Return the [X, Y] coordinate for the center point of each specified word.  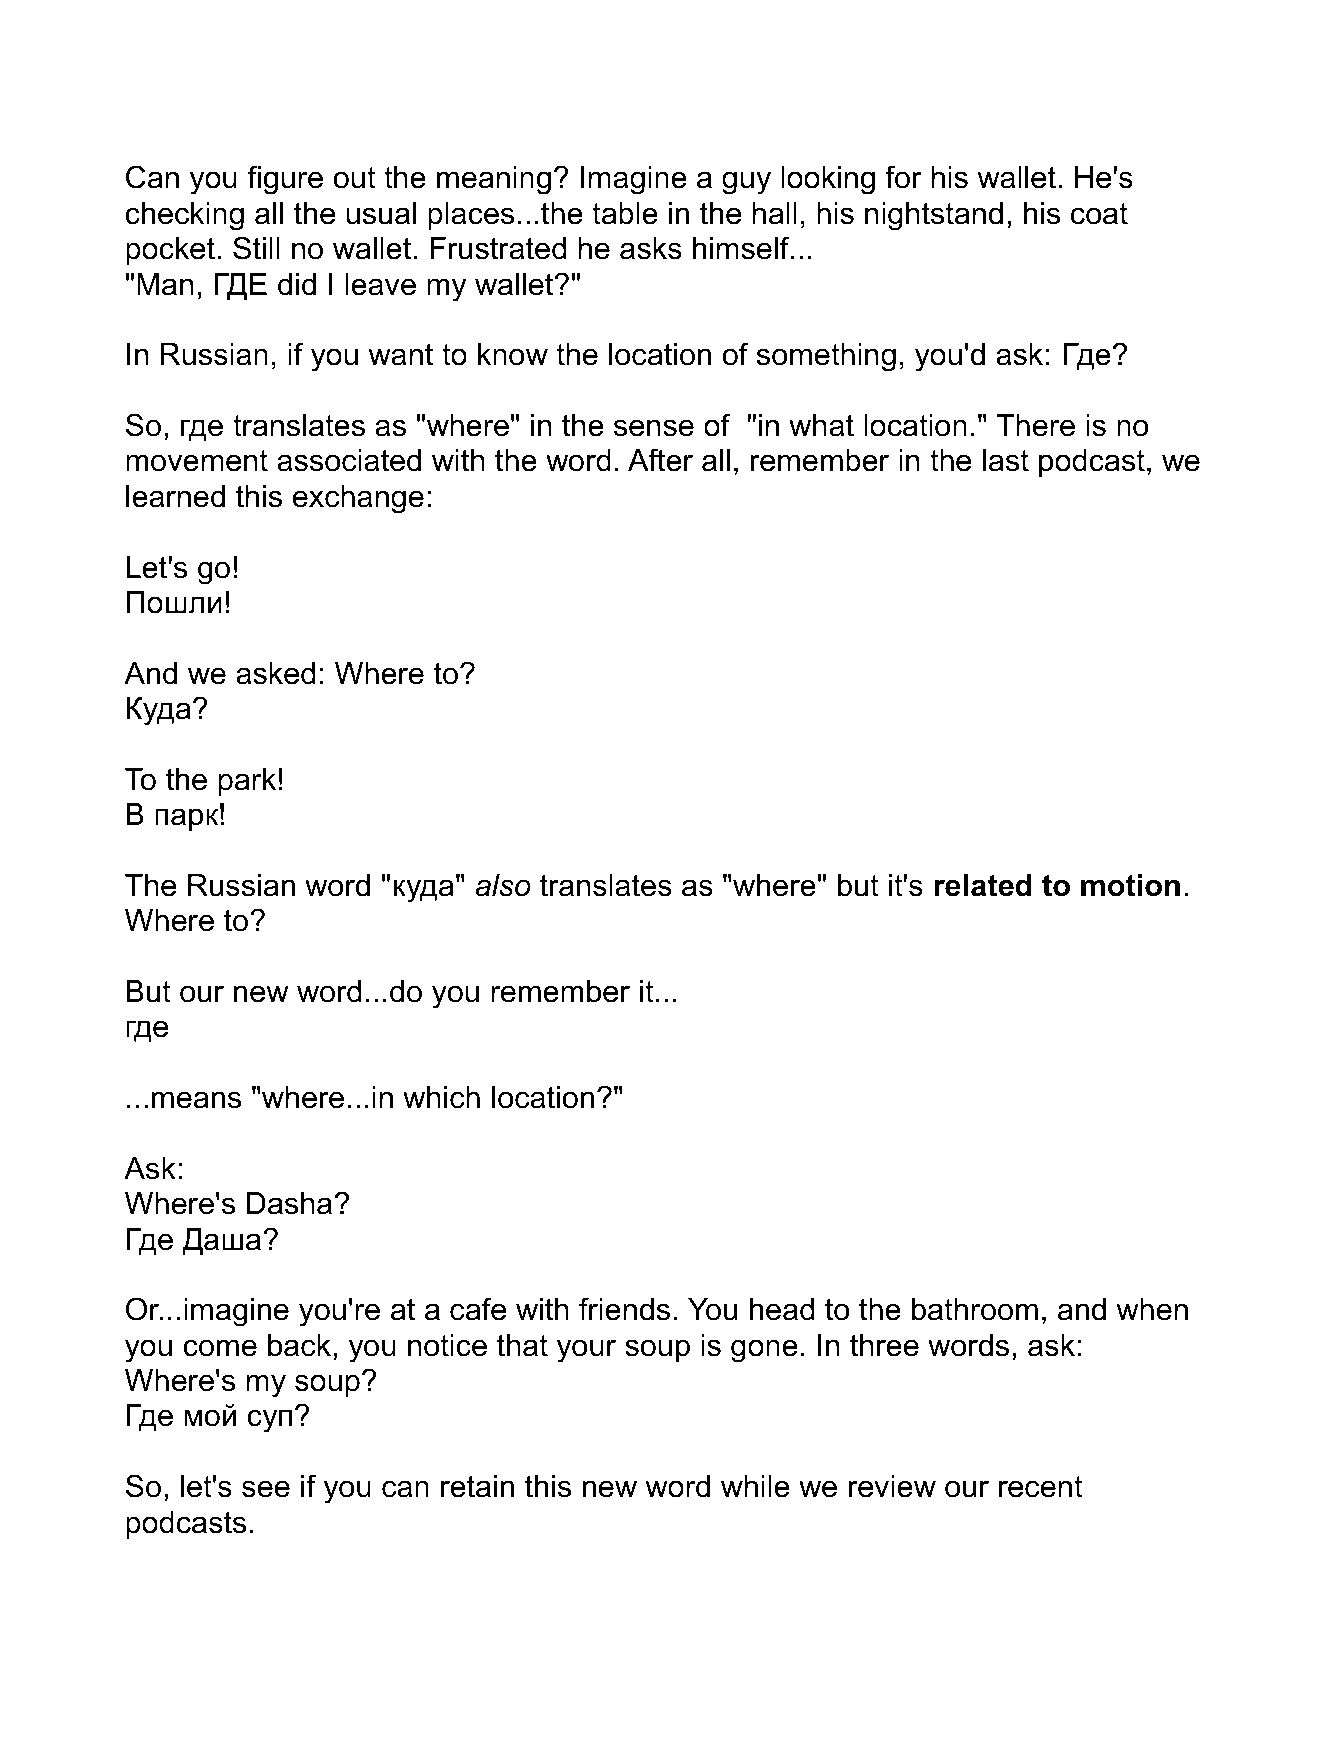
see [266, 1489]
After [660, 460]
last [1006, 460]
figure [285, 180]
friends [624, 1309]
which [441, 1097]
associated [349, 460]
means [196, 1100]
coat [1099, 214]
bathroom [975, 1309]
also [503, 885]
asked [275, 673]
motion [1130, 885]
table [625, 213]
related [983, 885]
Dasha [289, 1203]
